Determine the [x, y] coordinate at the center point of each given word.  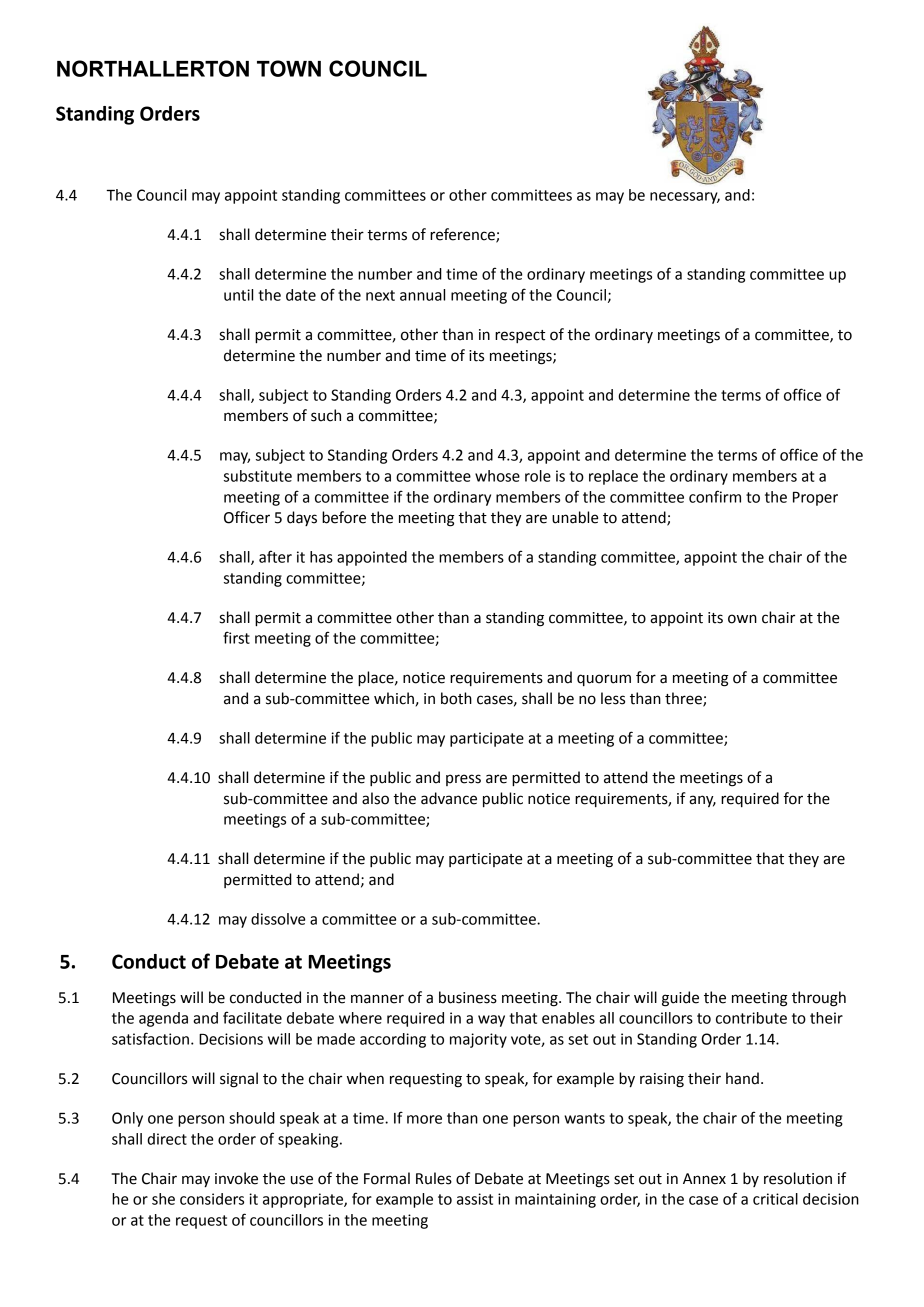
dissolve [278, 919]
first [236, 637]
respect [520, 336]
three [684, 699]
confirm [715, 496]
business [468, 997]
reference [463, 235]
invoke [236, 1178]
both [456, 698]
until [238, 295]
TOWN [289, 68]
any [702, 801]
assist [475, 1199]
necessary [685, 198]
